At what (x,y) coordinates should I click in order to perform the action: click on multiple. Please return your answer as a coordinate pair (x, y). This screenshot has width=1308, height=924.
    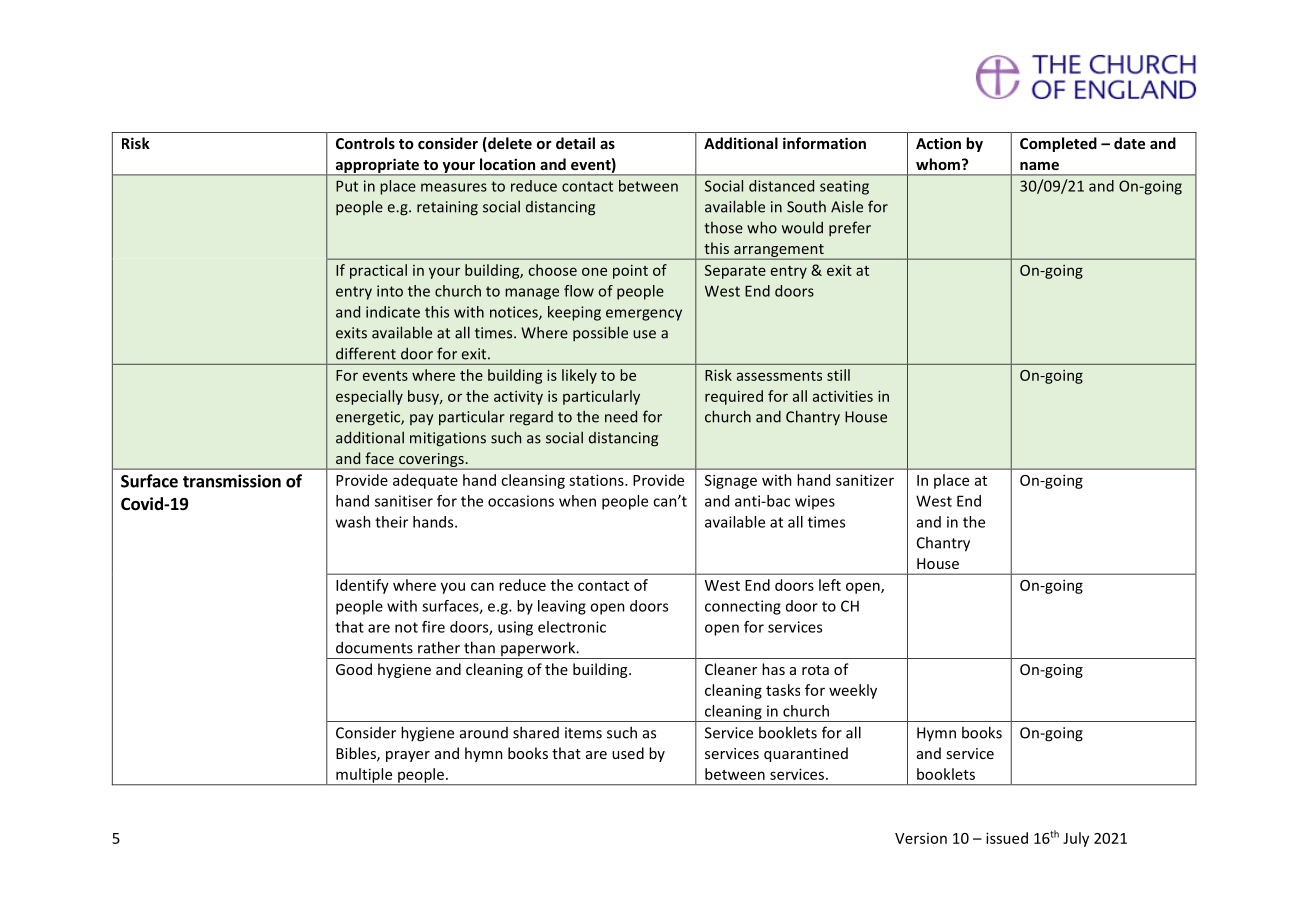
    Looking at the image, I should click on (364, 776).
